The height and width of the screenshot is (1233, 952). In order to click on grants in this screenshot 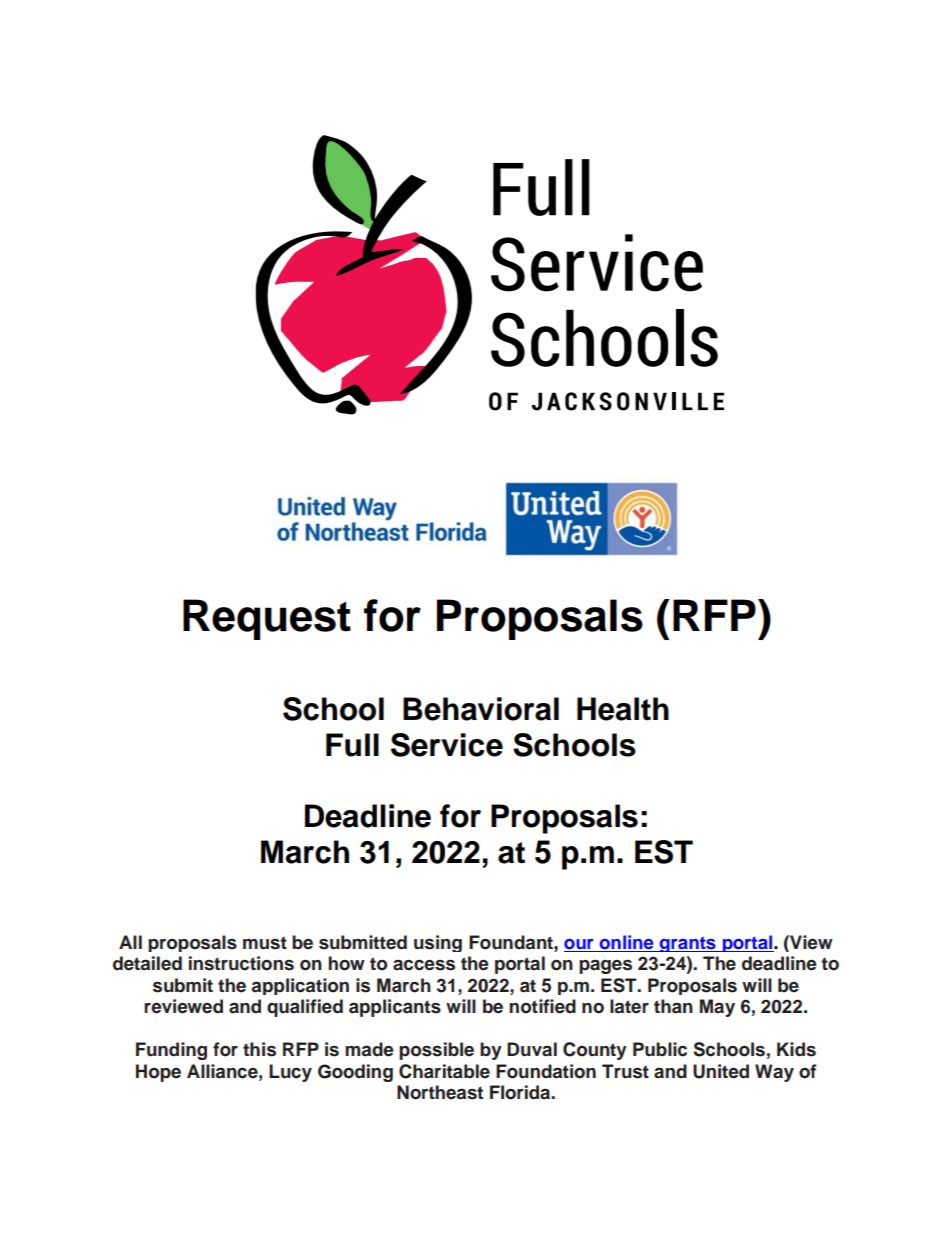, I will do `click(688, 944)`.
